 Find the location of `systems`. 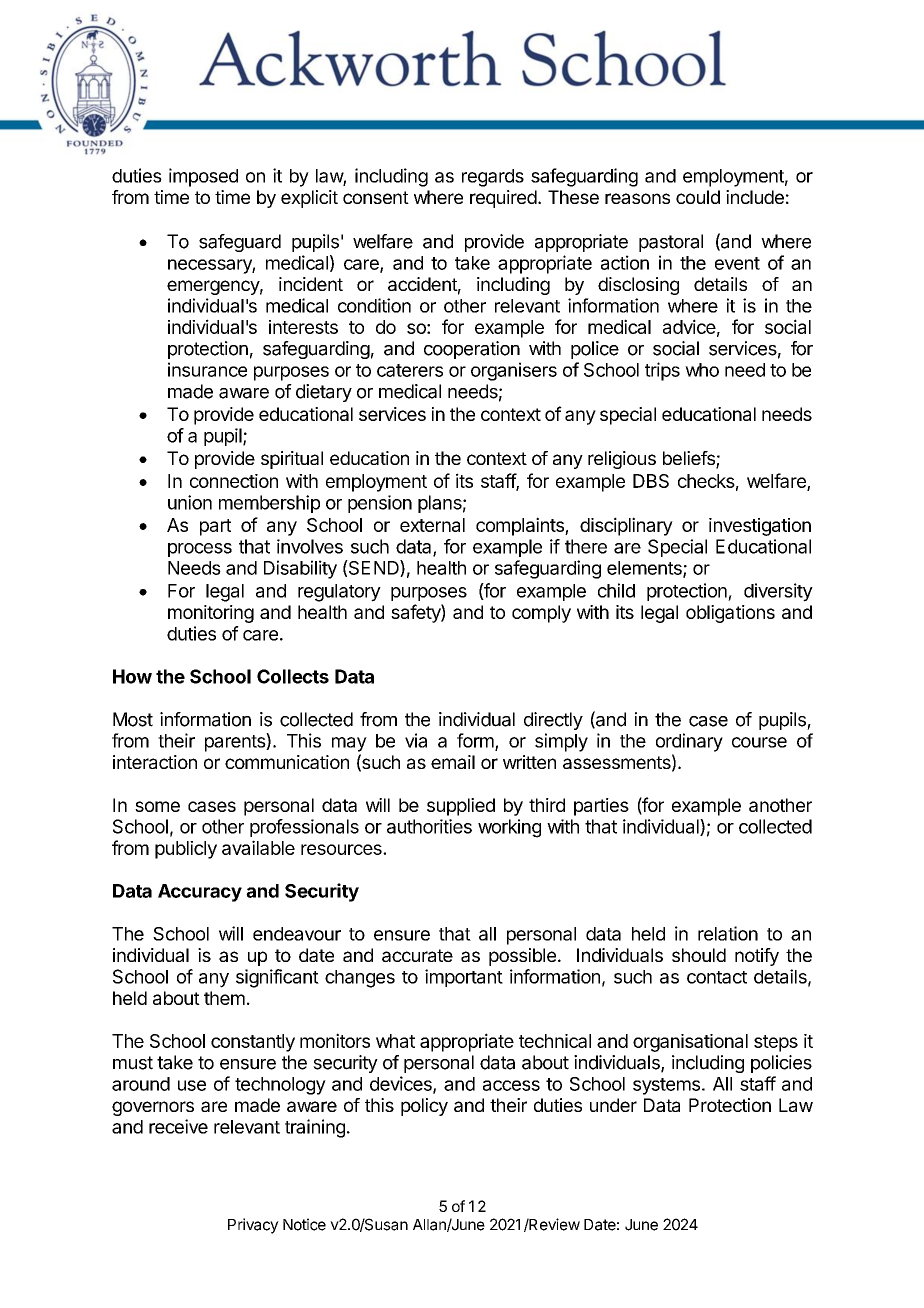

systems is located at coordinates (666, 1086).
